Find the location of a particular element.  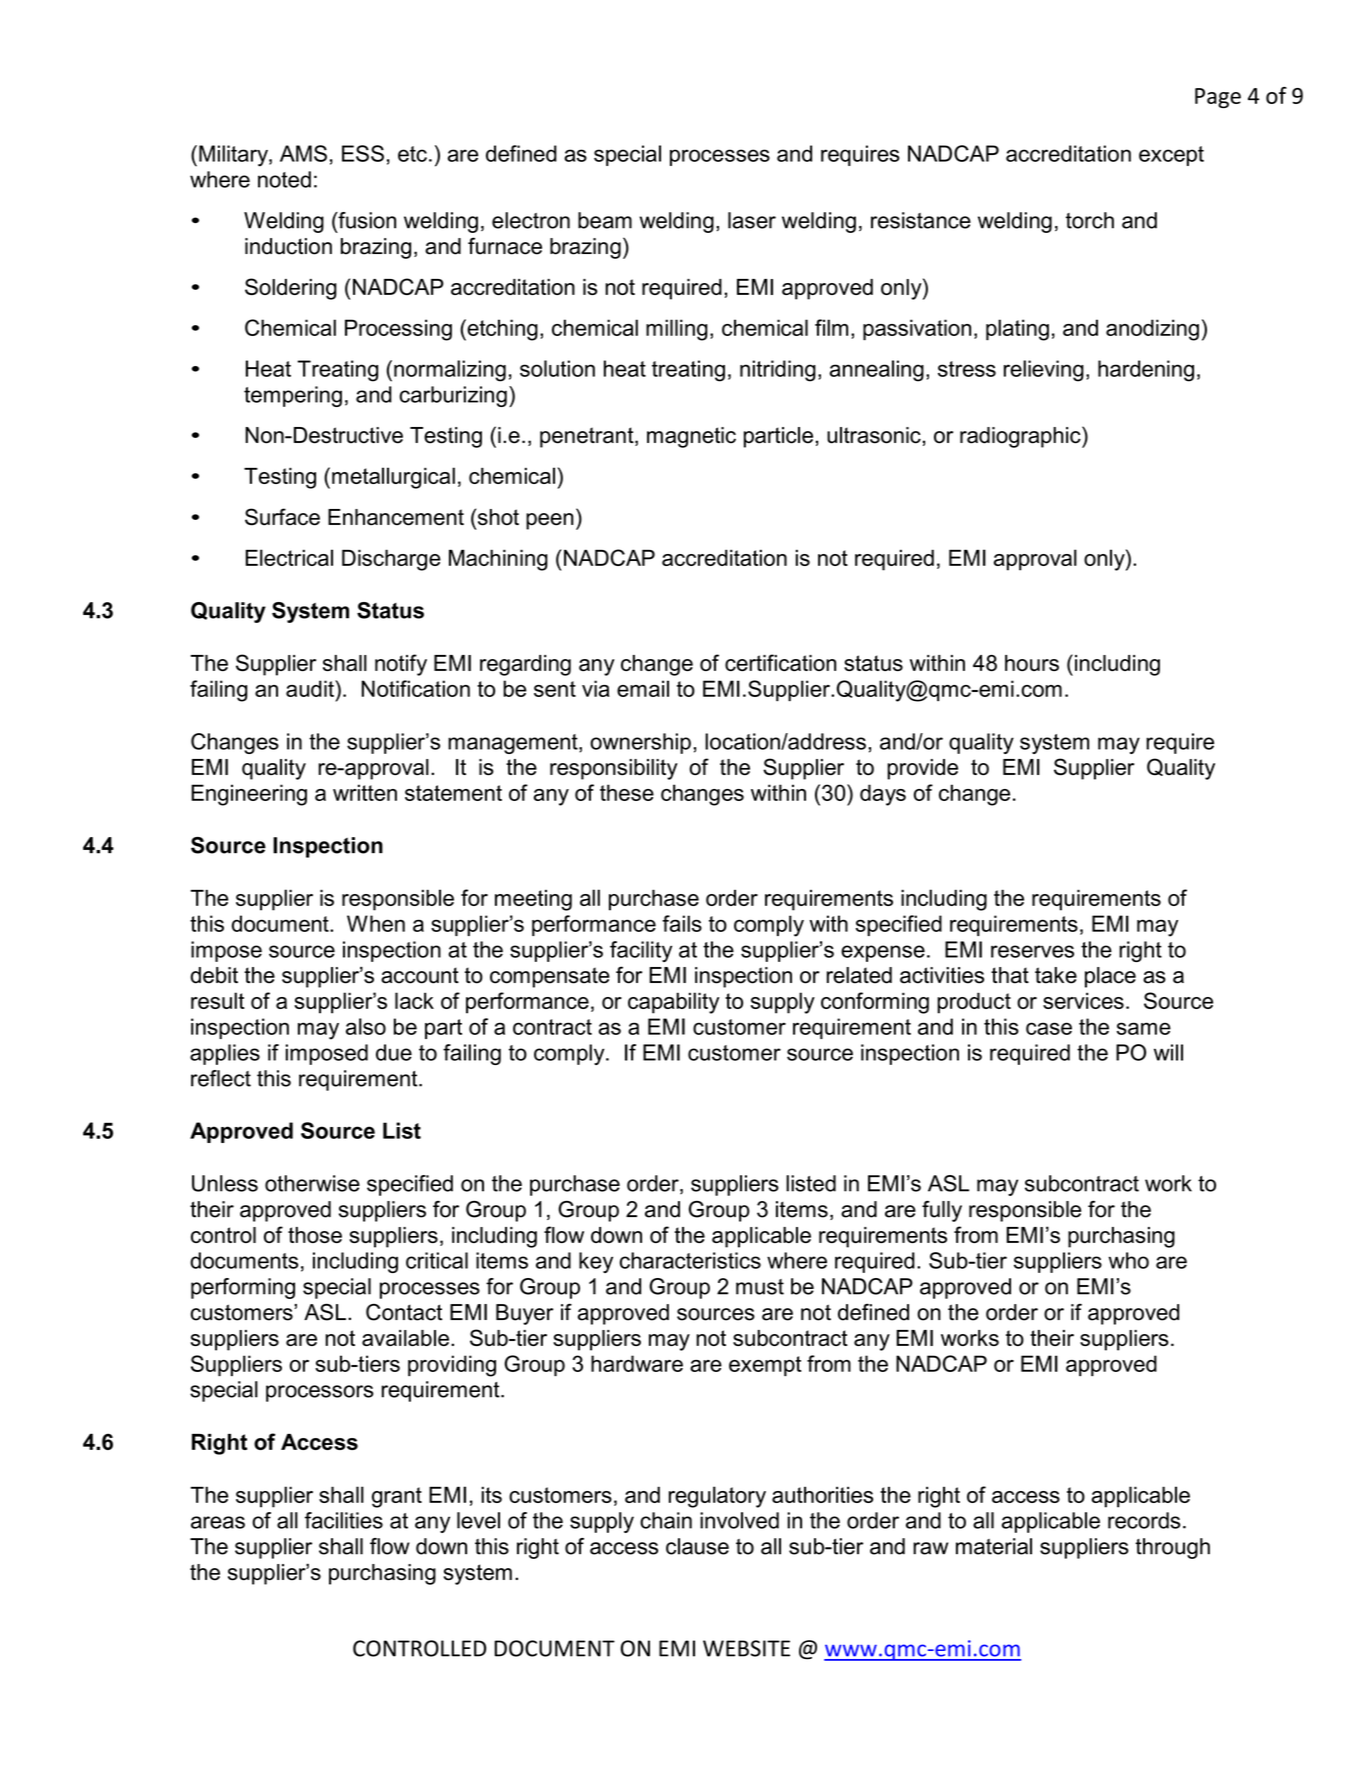

who is located at coordinates (1129, 1260).
